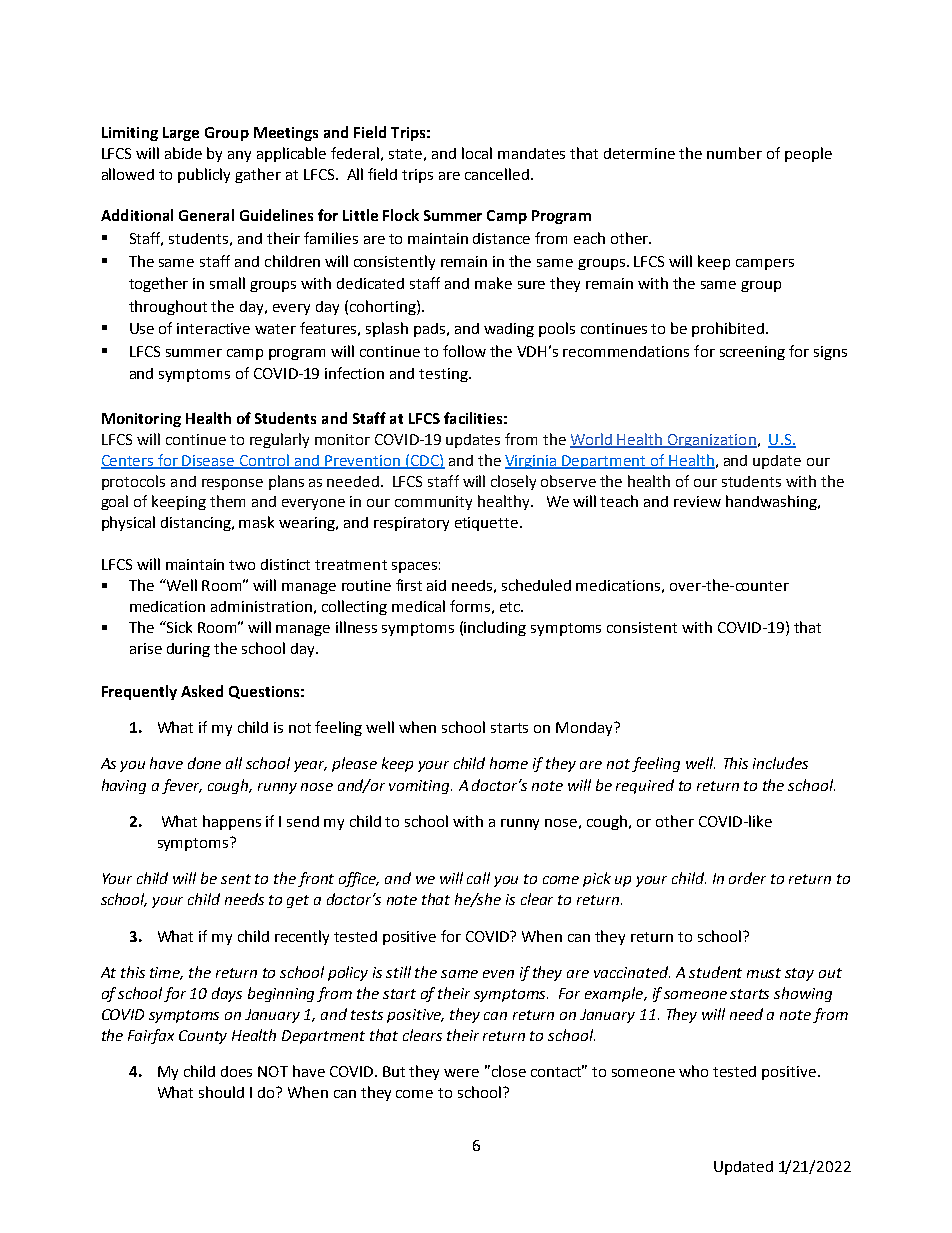 The height and width of the image is (1233, 952). Describe the element at coordinates (734, 153) in the image. I see `number` at that location.
